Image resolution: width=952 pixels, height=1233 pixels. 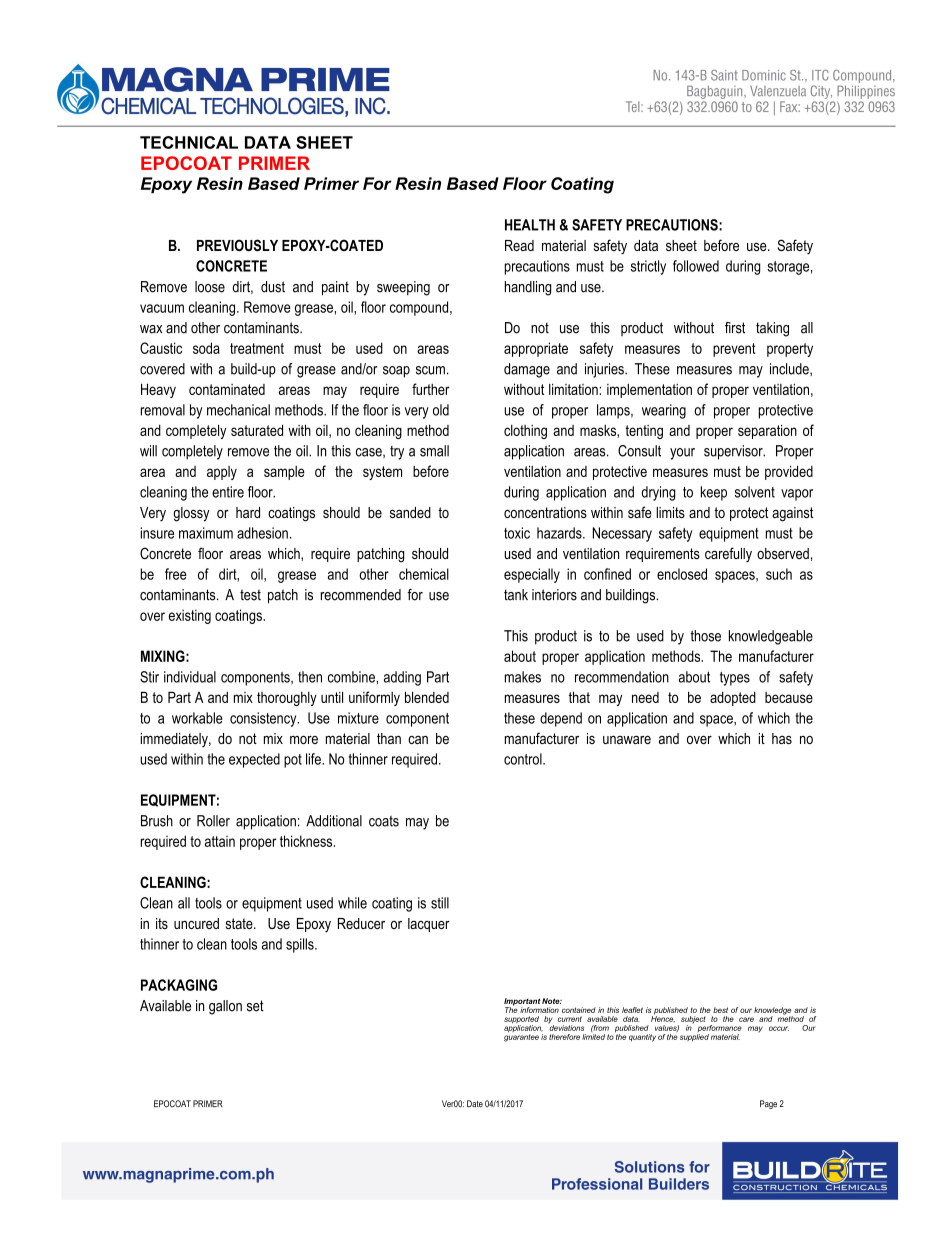 What do you see at coordinates (524, 759) in the image?
I see `control` at bounding box center [524, 759].
